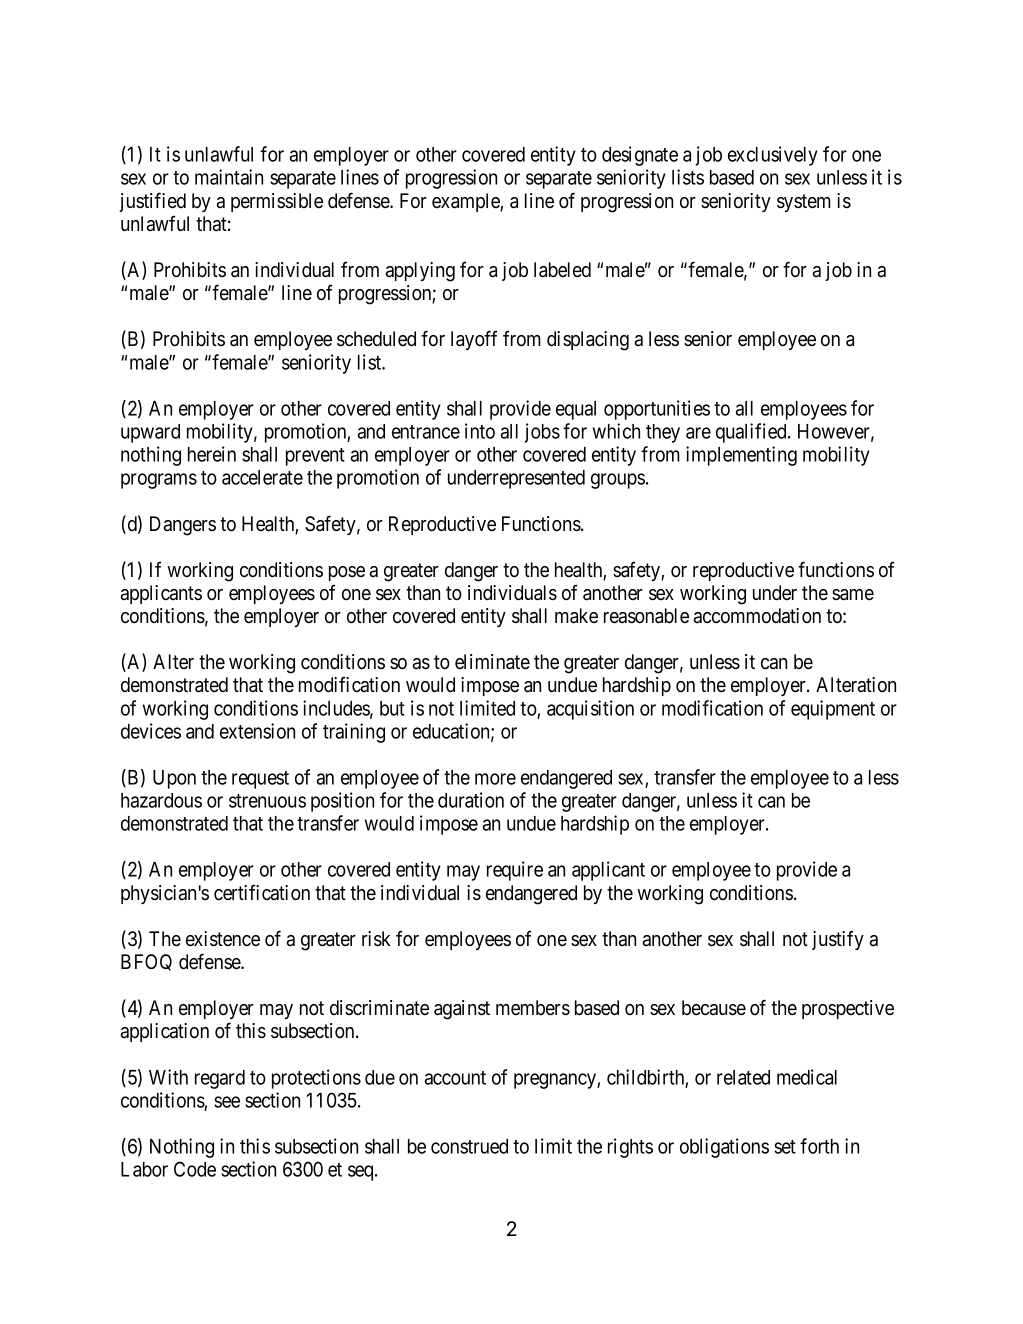 Image resolution: width=1023 pixels, height=1324 pixels. Describe the element at coordinates (262, 477) in the screenshot. I see `accelerate` at that location.
